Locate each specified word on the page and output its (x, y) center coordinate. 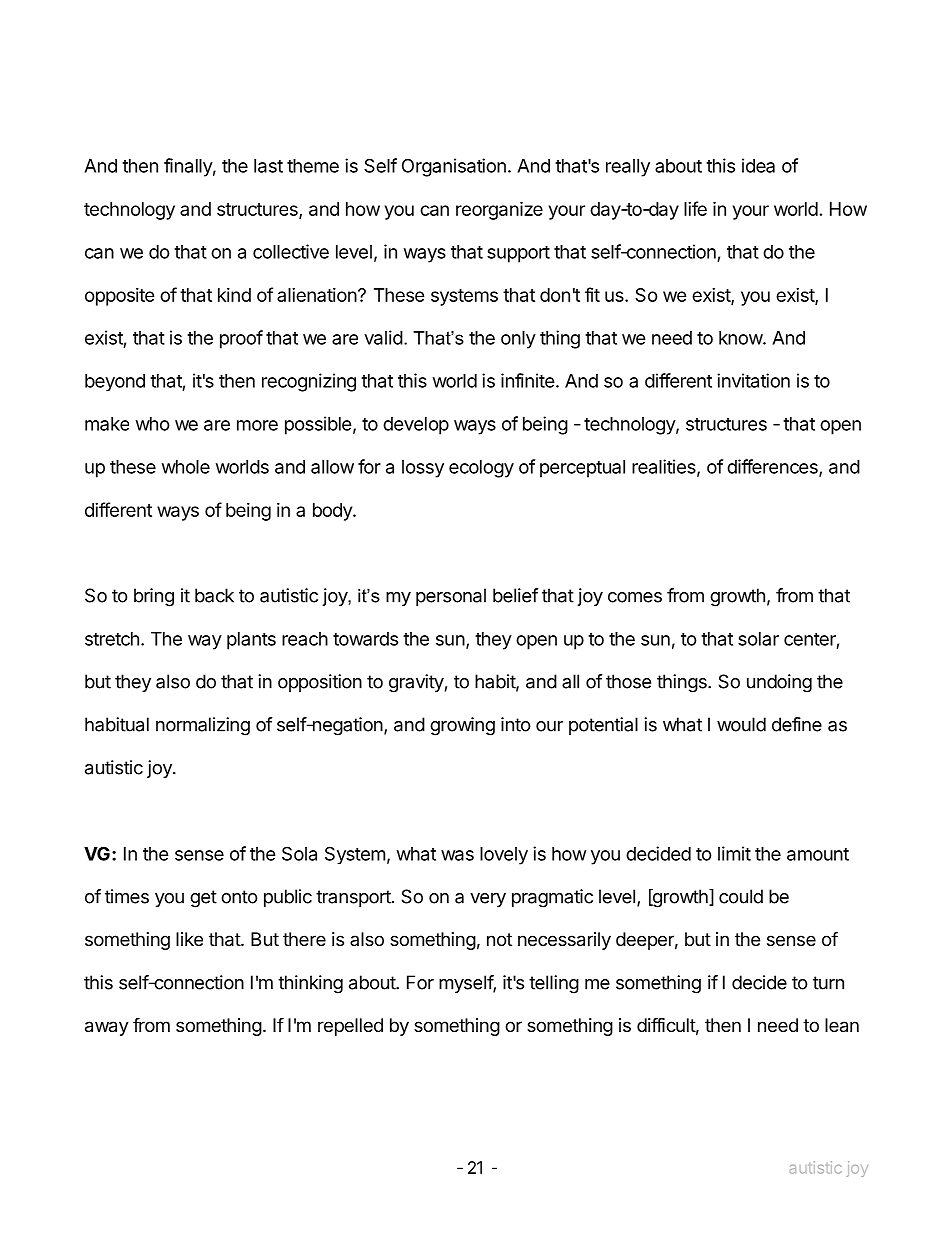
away (107, 1028)
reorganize (499, 210)
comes (635, 597)
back (214, 595)
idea (758, 165)
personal (451, 597)
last (268, 166)
